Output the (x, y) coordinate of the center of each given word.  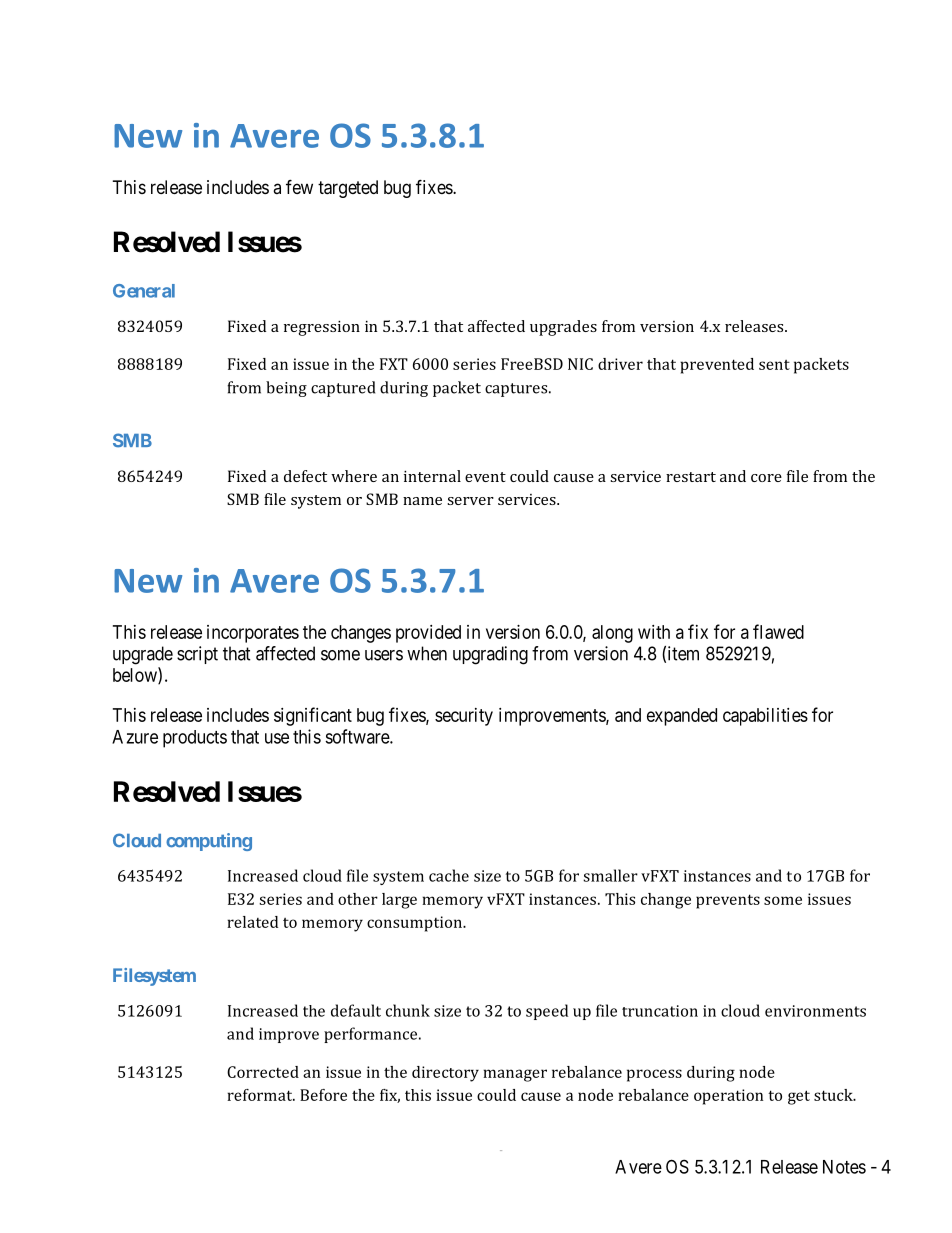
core (766, 478)
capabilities (765, 717)
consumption (415, 924)
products (195, 739)
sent (774, 365)
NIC (580, 364)
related (252, 922)
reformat (261, 1095)
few (299, 186)
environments (815, 1011)
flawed (778, 631)
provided (428, 634)
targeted (348, 189)
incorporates (253, 634)
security (464, 717)
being (286, 389)
